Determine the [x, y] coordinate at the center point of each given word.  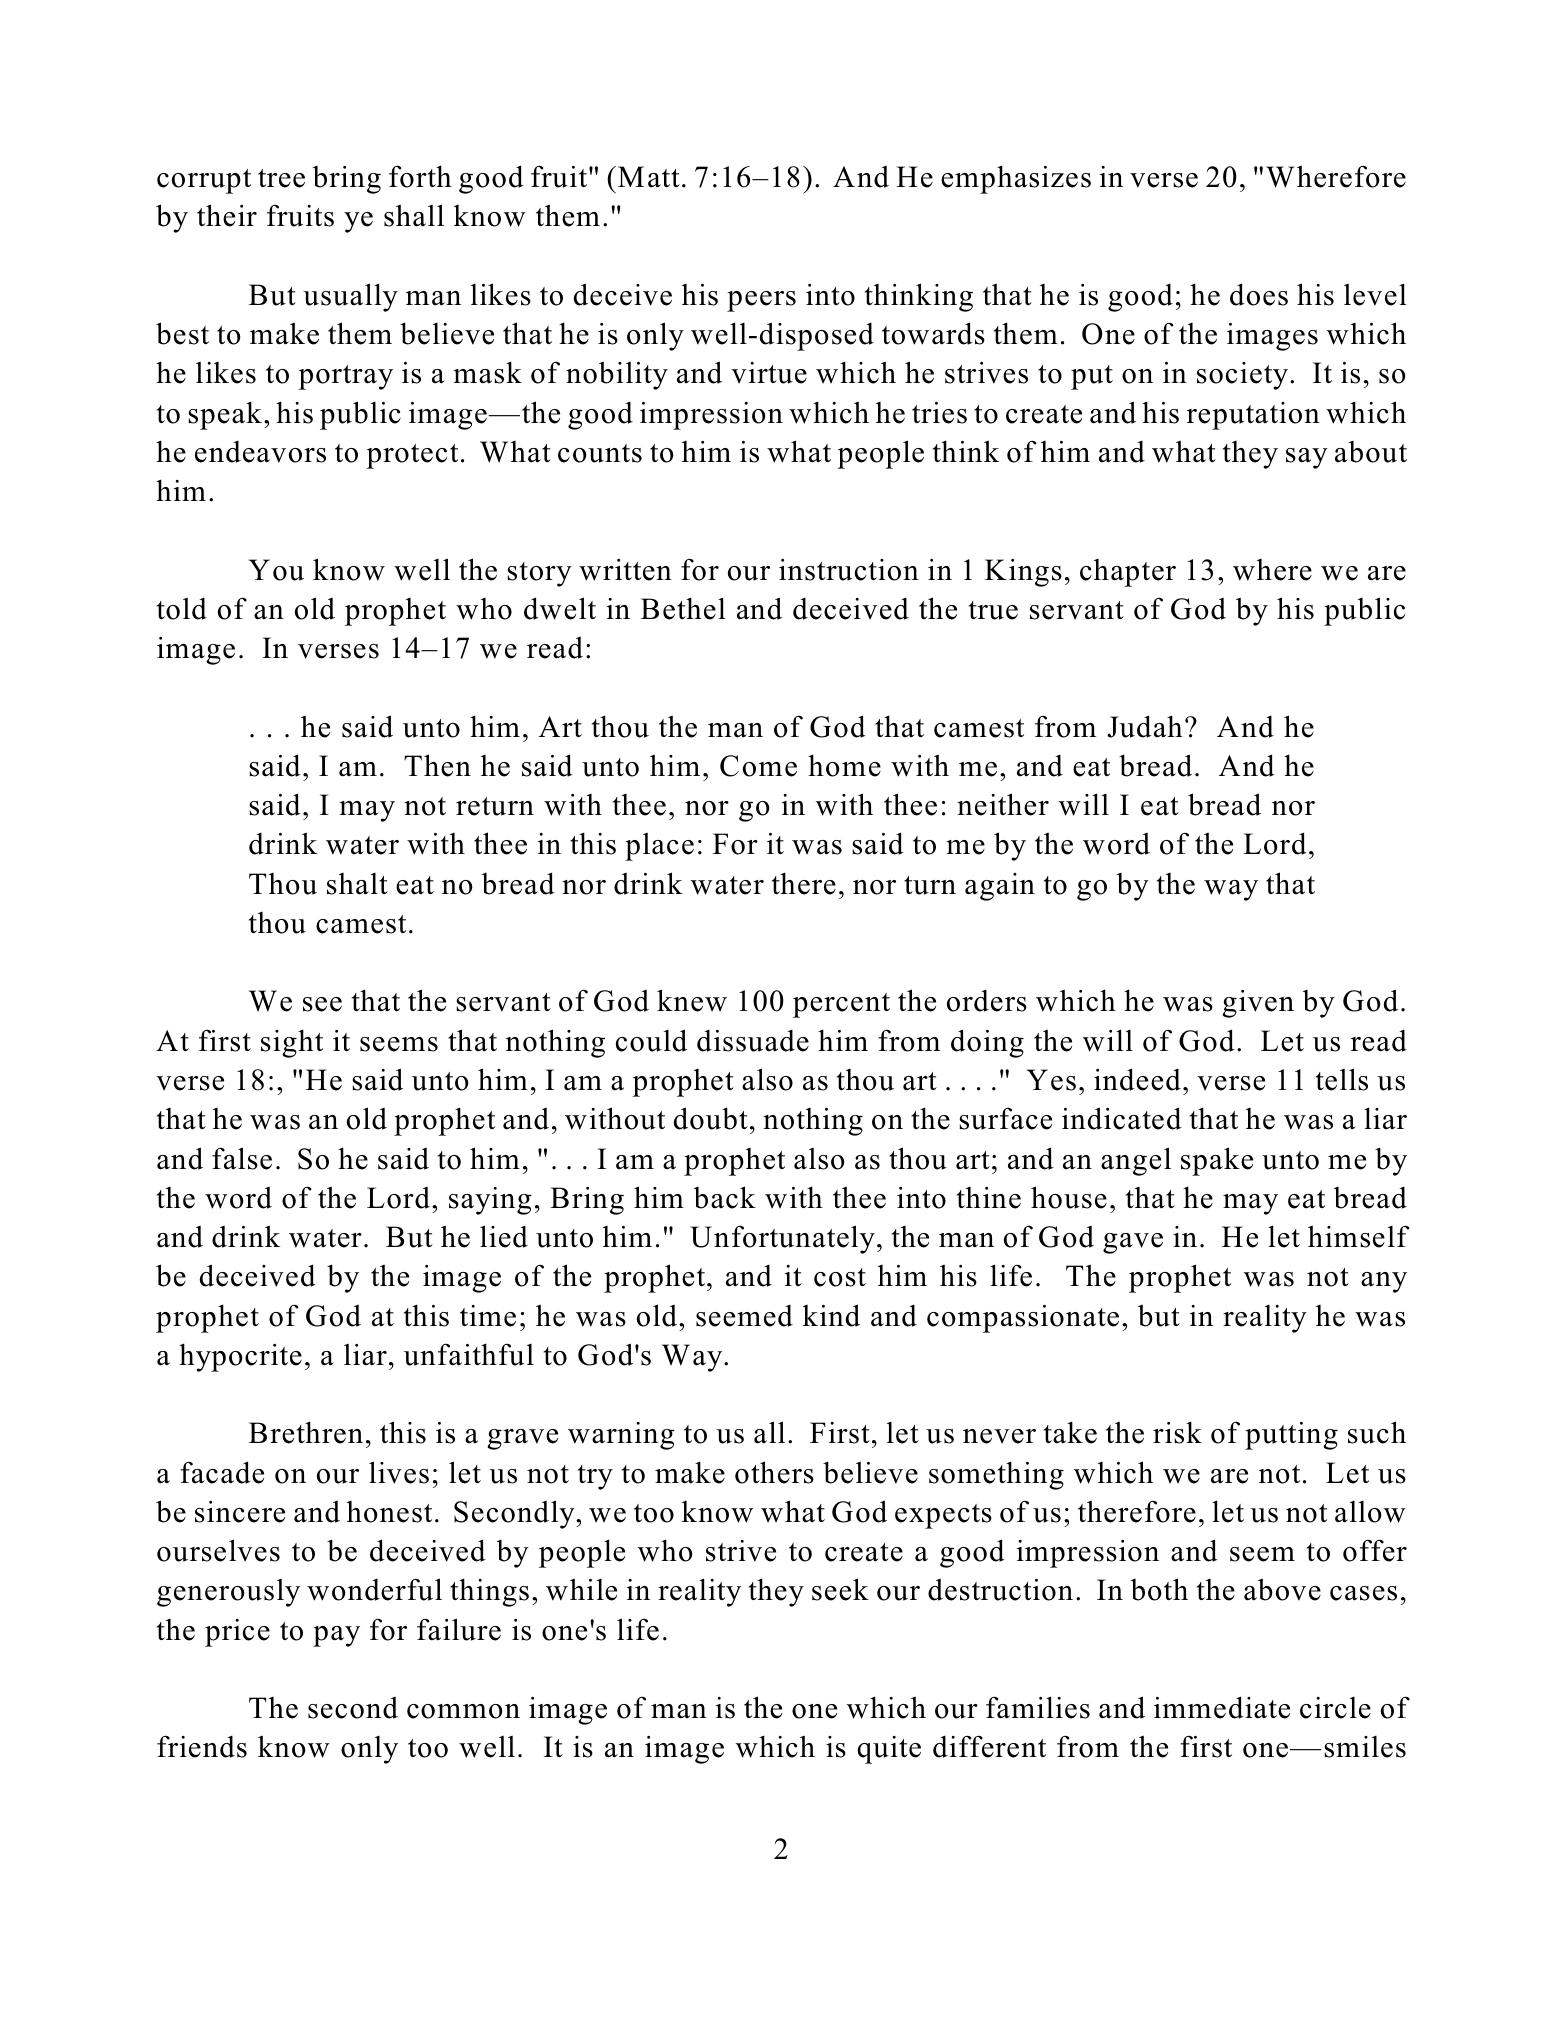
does [1259, 294]
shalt [357, 884]
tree [281, 178]
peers [761, 301]
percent [841, 1005]
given [1258, 1004]
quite [889, 1750]
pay [336, 1636]
